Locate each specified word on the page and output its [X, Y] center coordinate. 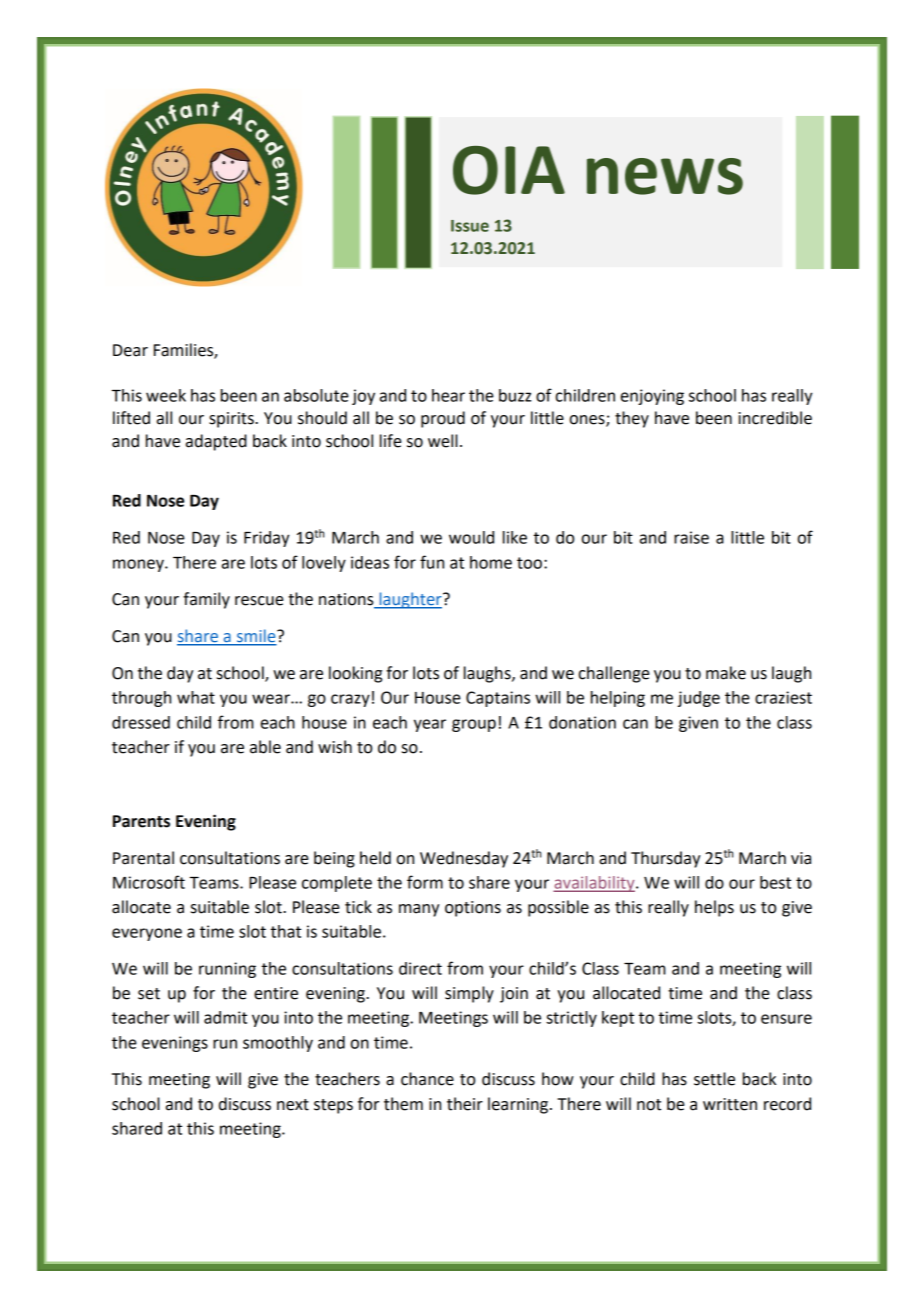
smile [256, 637]
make [726, 673]
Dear [130, 350]
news [665, 176]
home [491, 562]
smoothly [278, 1044]
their [465, 1104]
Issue [470, 226]
